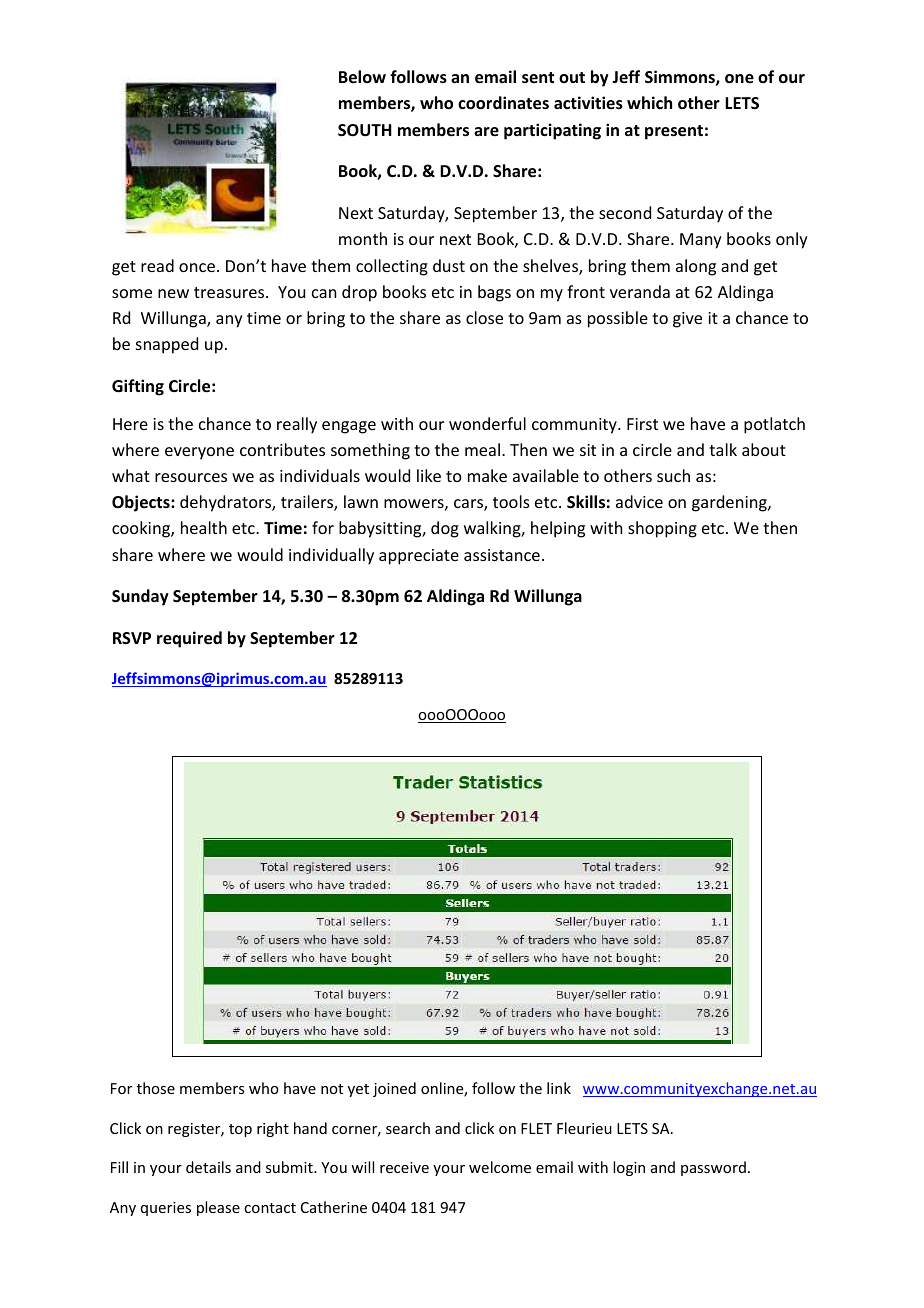 The image size is (924, 1308). I want to click on details, so click(208, 1167).
